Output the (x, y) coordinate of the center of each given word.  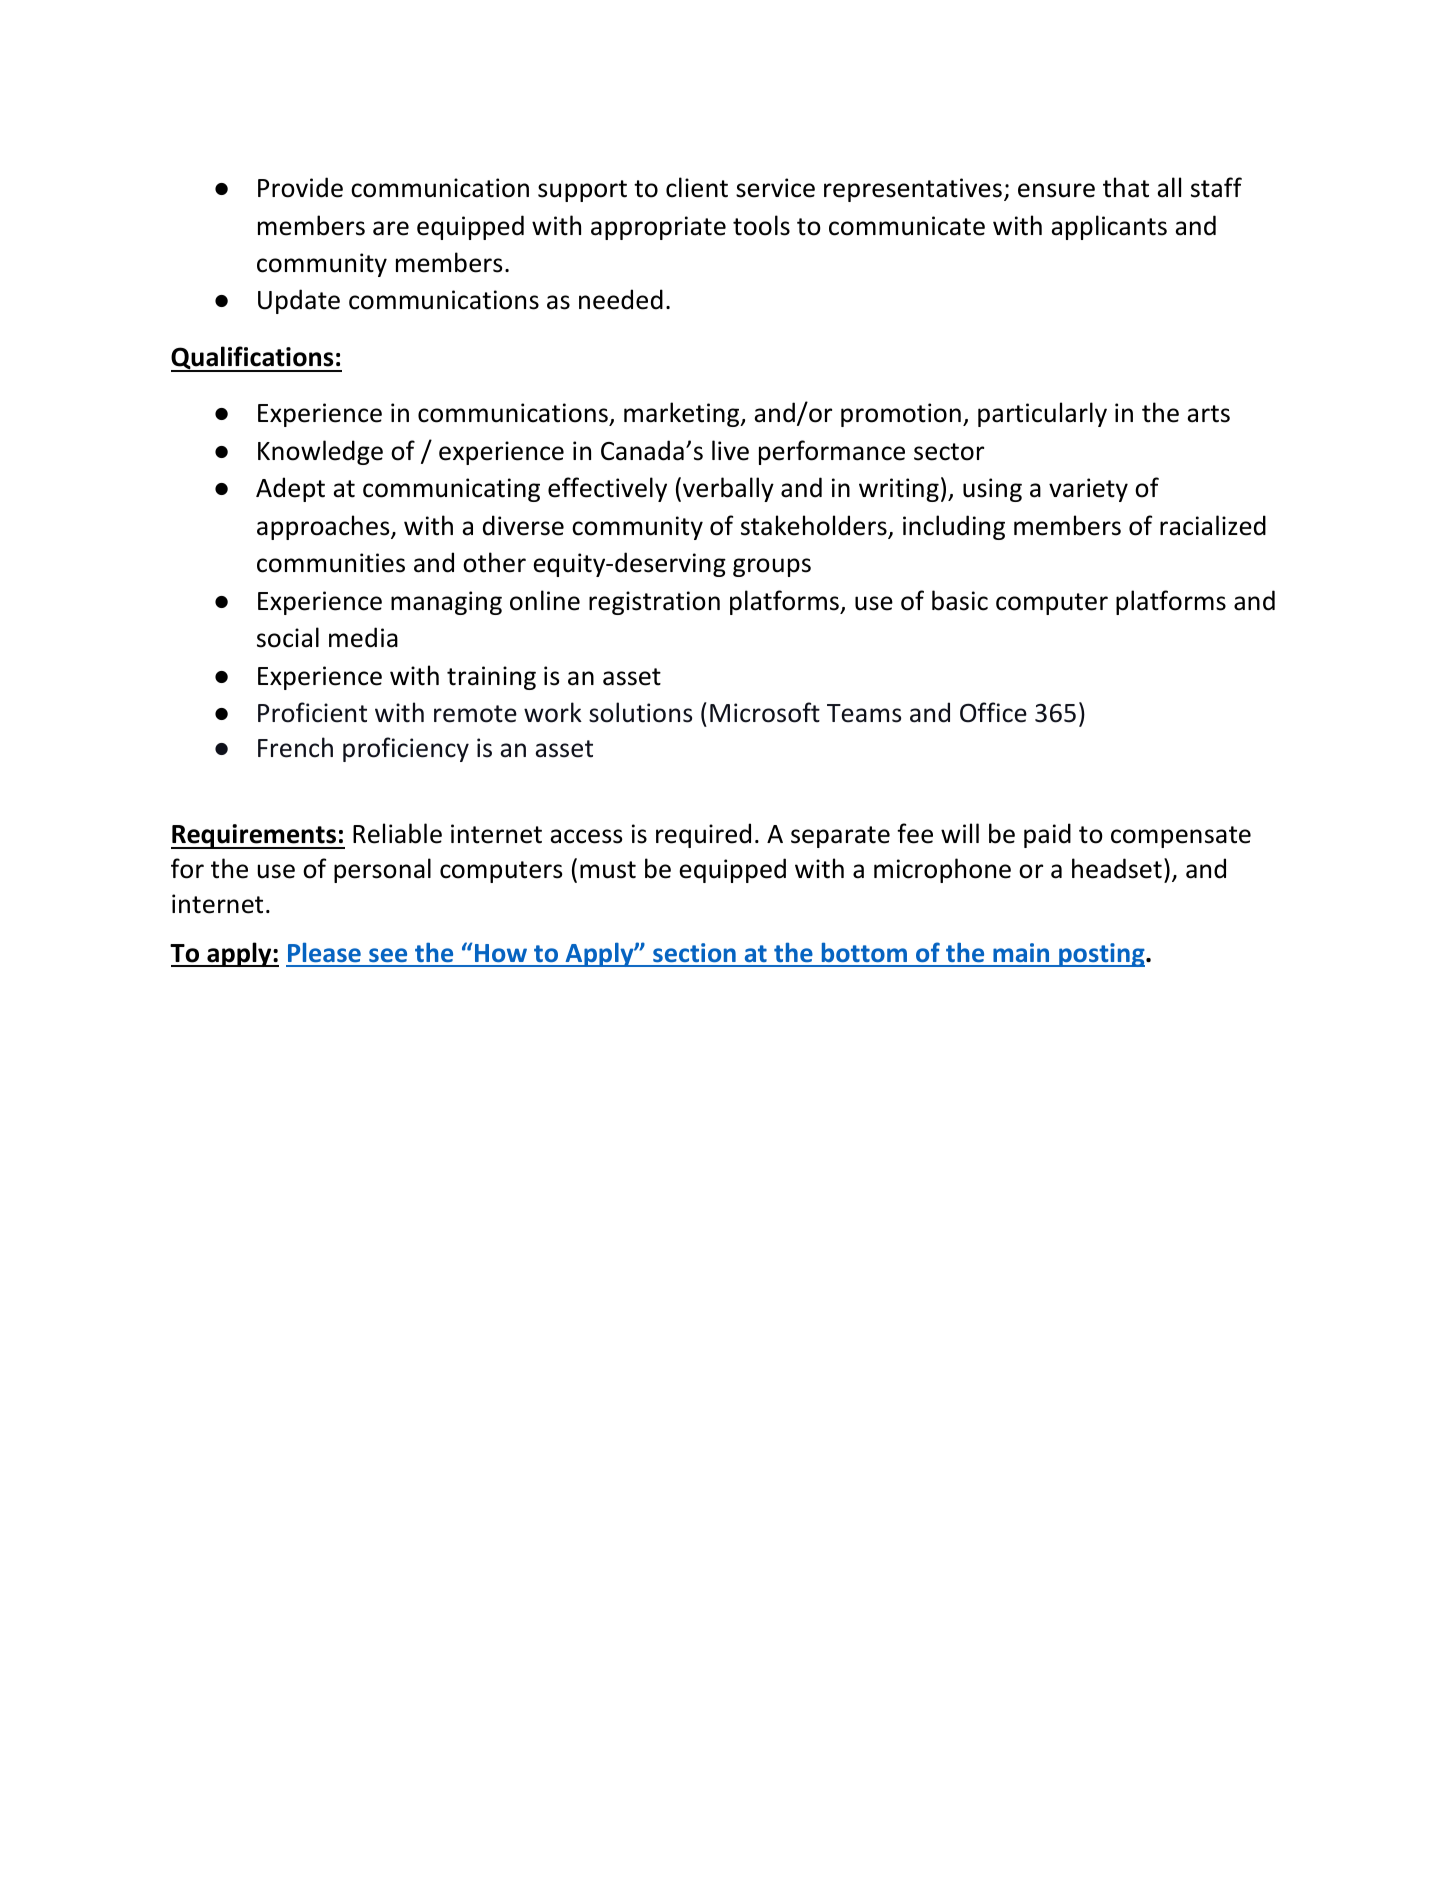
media (363, 637)
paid (1047, 835)
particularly (1042, 414)
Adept (290, 489)
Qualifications (253, 359)
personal (382, 870)
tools (761, 225)
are (391, 228)
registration (654, 603)
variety (1088, 490)
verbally (728, 489)
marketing (683, 414)
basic (960, 600)
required (703, 835)
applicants (1109, 227)
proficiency (406, 749)
